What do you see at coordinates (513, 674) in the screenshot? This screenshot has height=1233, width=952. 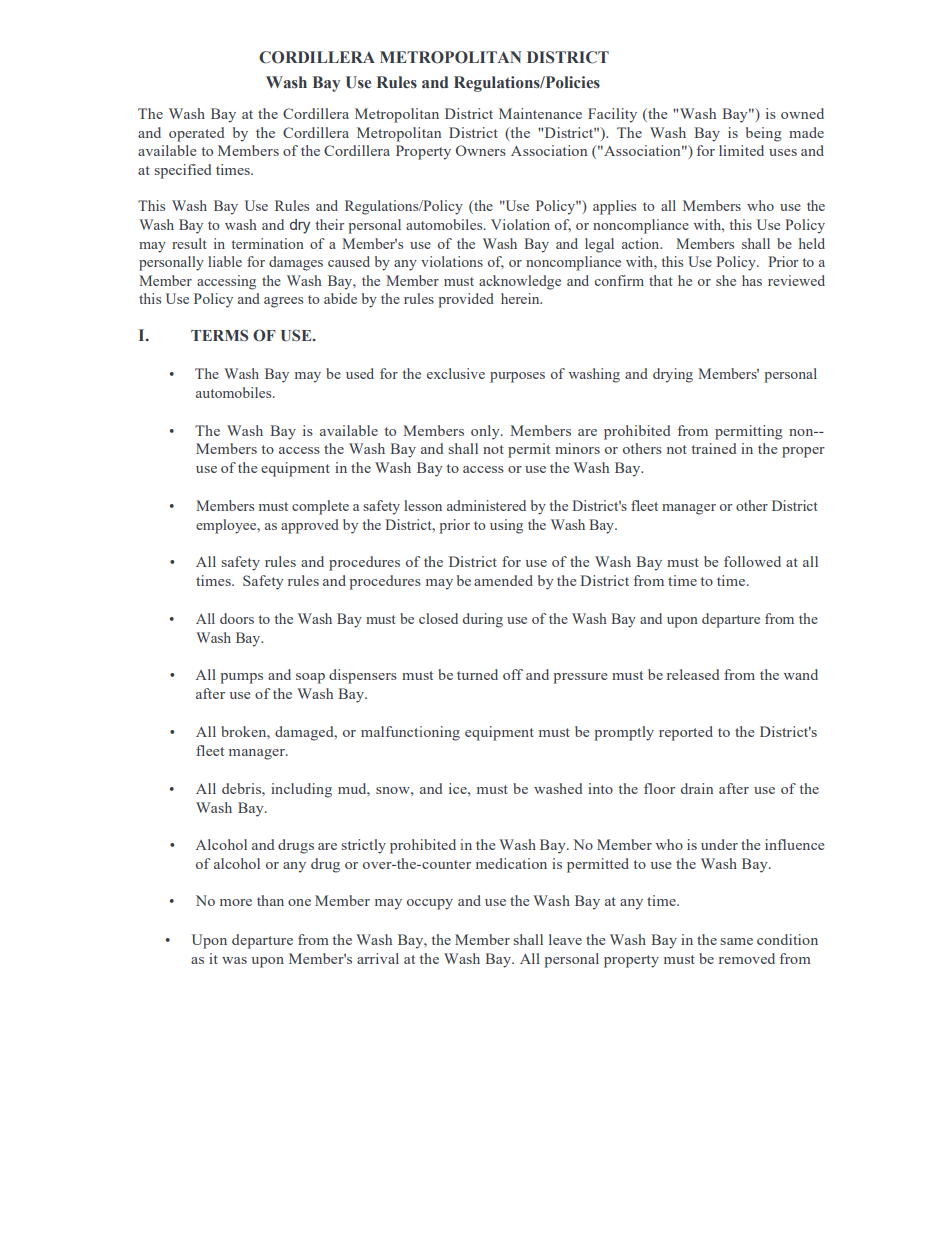 I see `off` at bounding box center [513, 674].
